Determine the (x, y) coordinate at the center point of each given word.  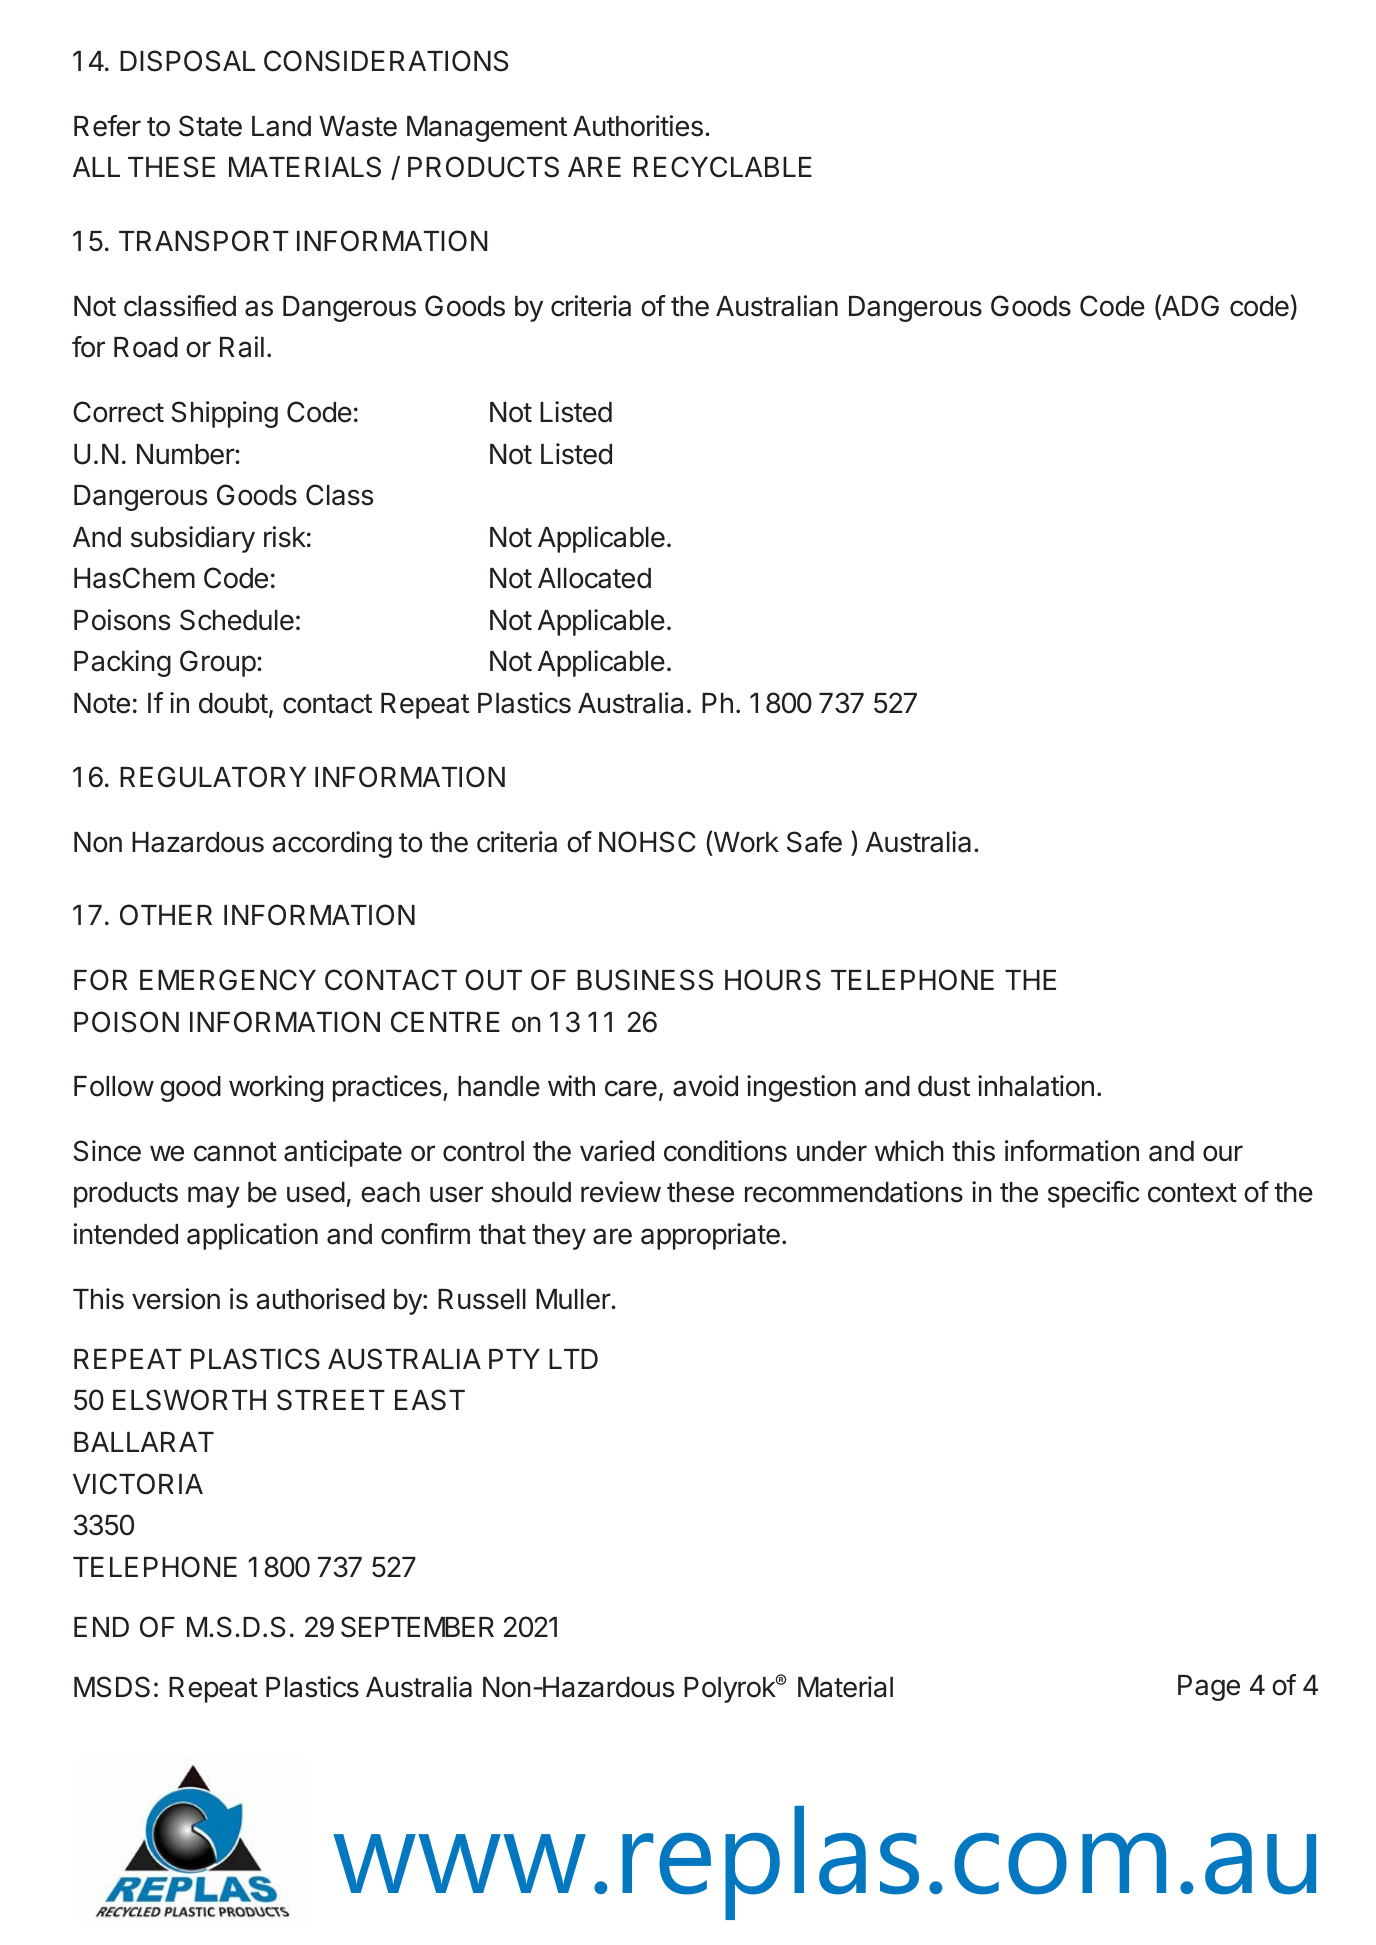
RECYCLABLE (723, 167)
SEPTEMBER (417, 1627)
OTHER (166, 915)
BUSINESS (645, 980)
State (210, 126)
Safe (814, 842)
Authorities (638, 126)
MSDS (112, 1687)
